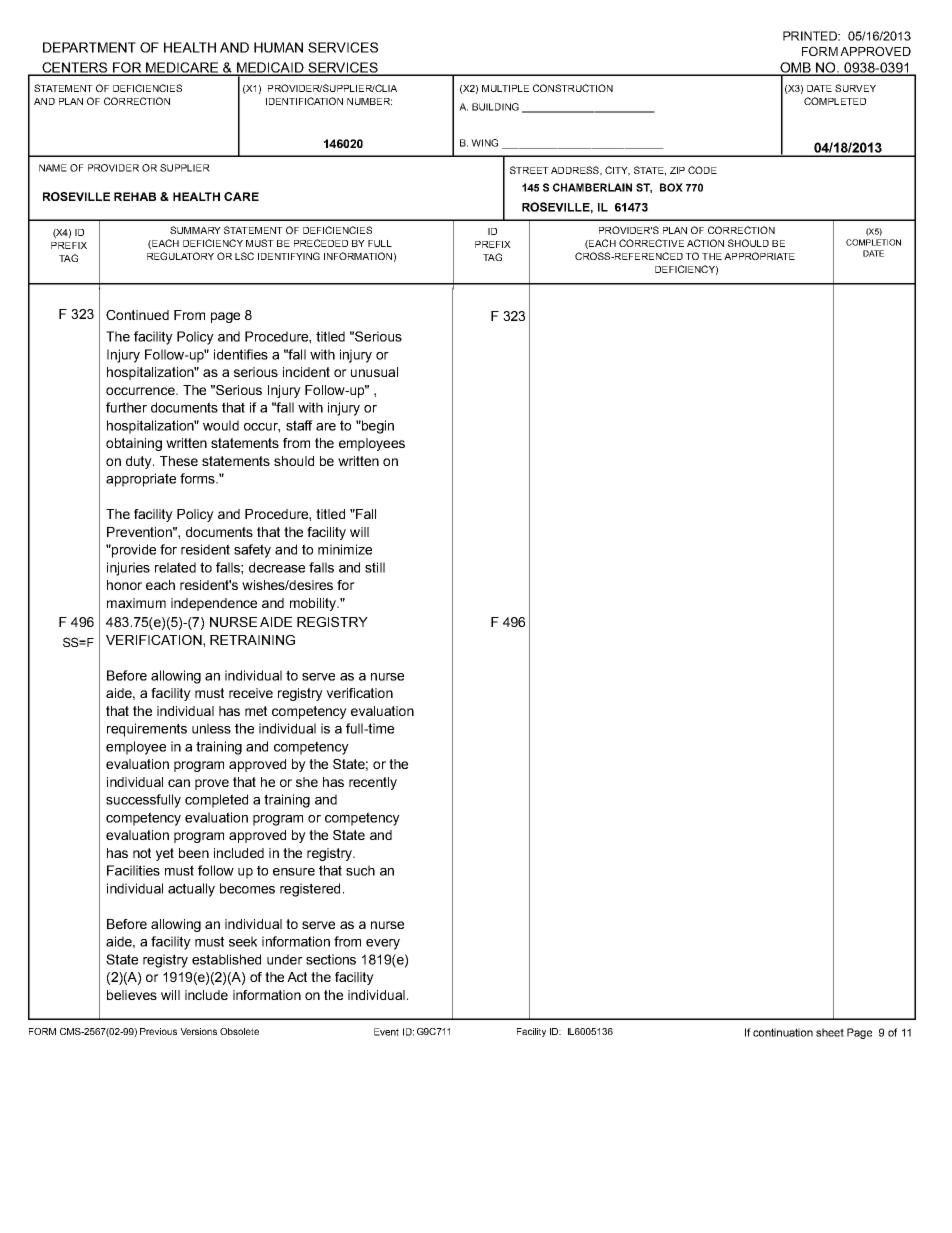 The image size is (952, 1233). I want to click on continuation, so click(783, 1032).
